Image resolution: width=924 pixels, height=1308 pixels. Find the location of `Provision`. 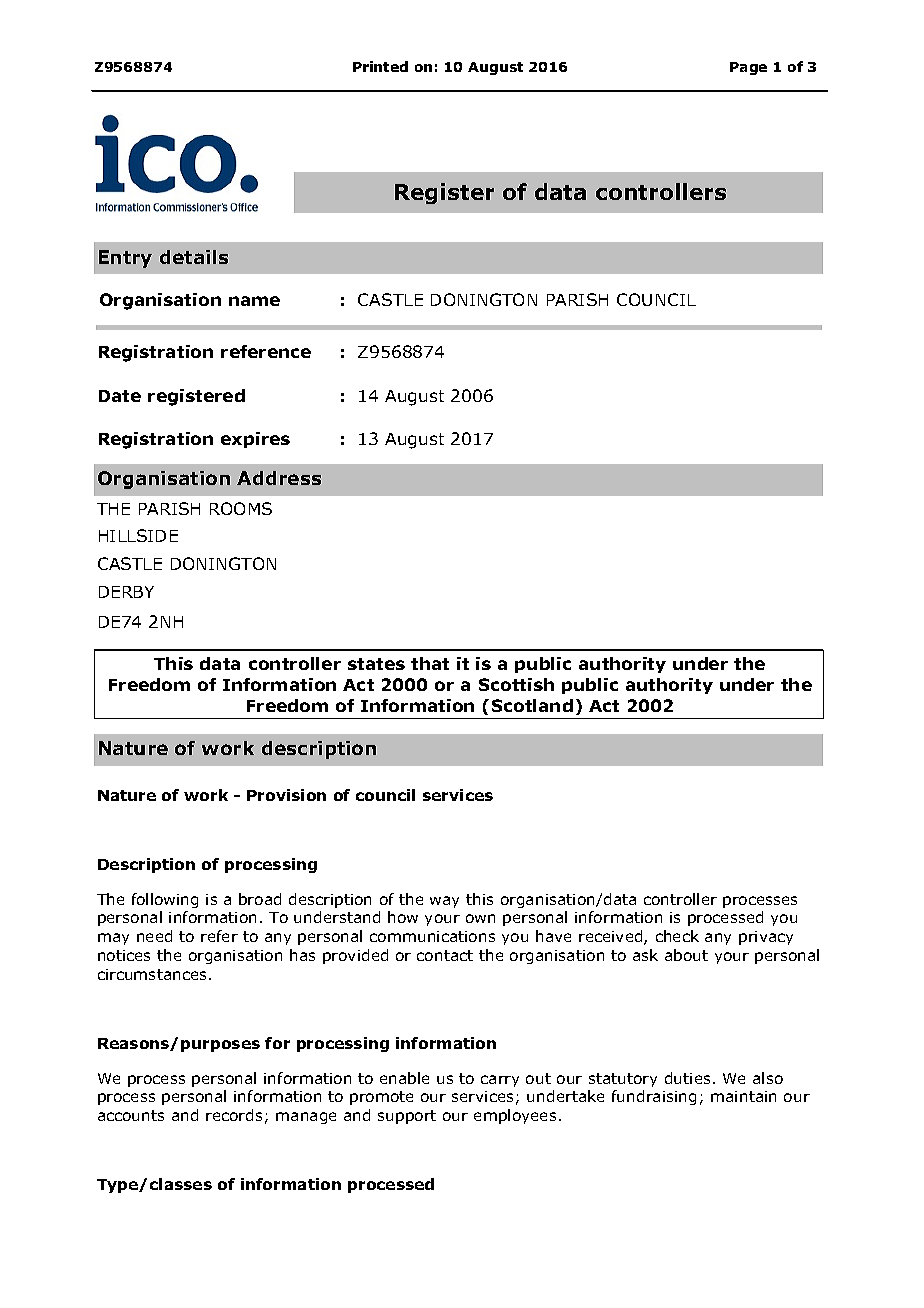

Provision is located at coordinates (286, 795).
